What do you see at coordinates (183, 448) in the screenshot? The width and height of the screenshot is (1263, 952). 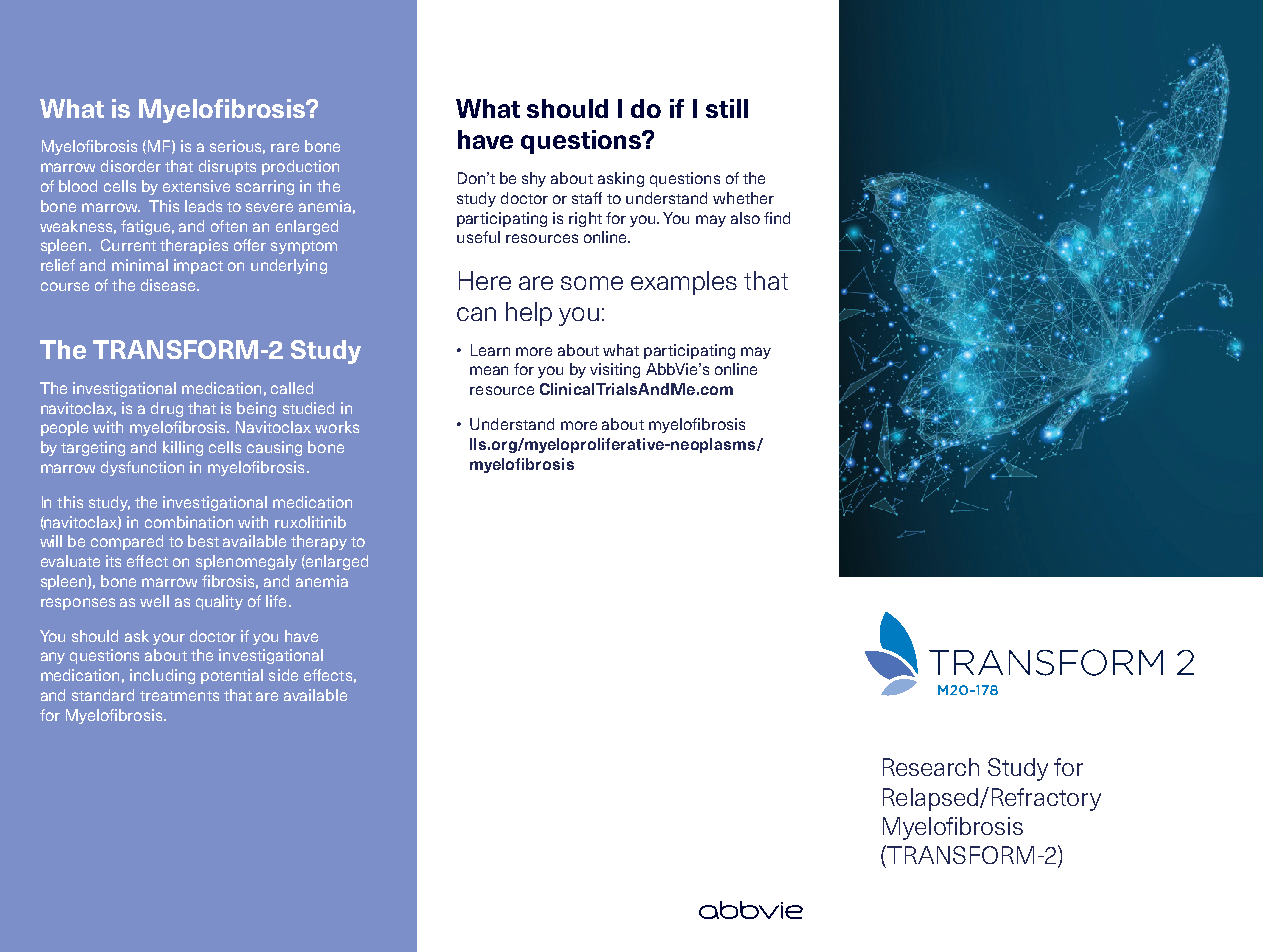 I see `killing` at bounding box center [183, 448].
